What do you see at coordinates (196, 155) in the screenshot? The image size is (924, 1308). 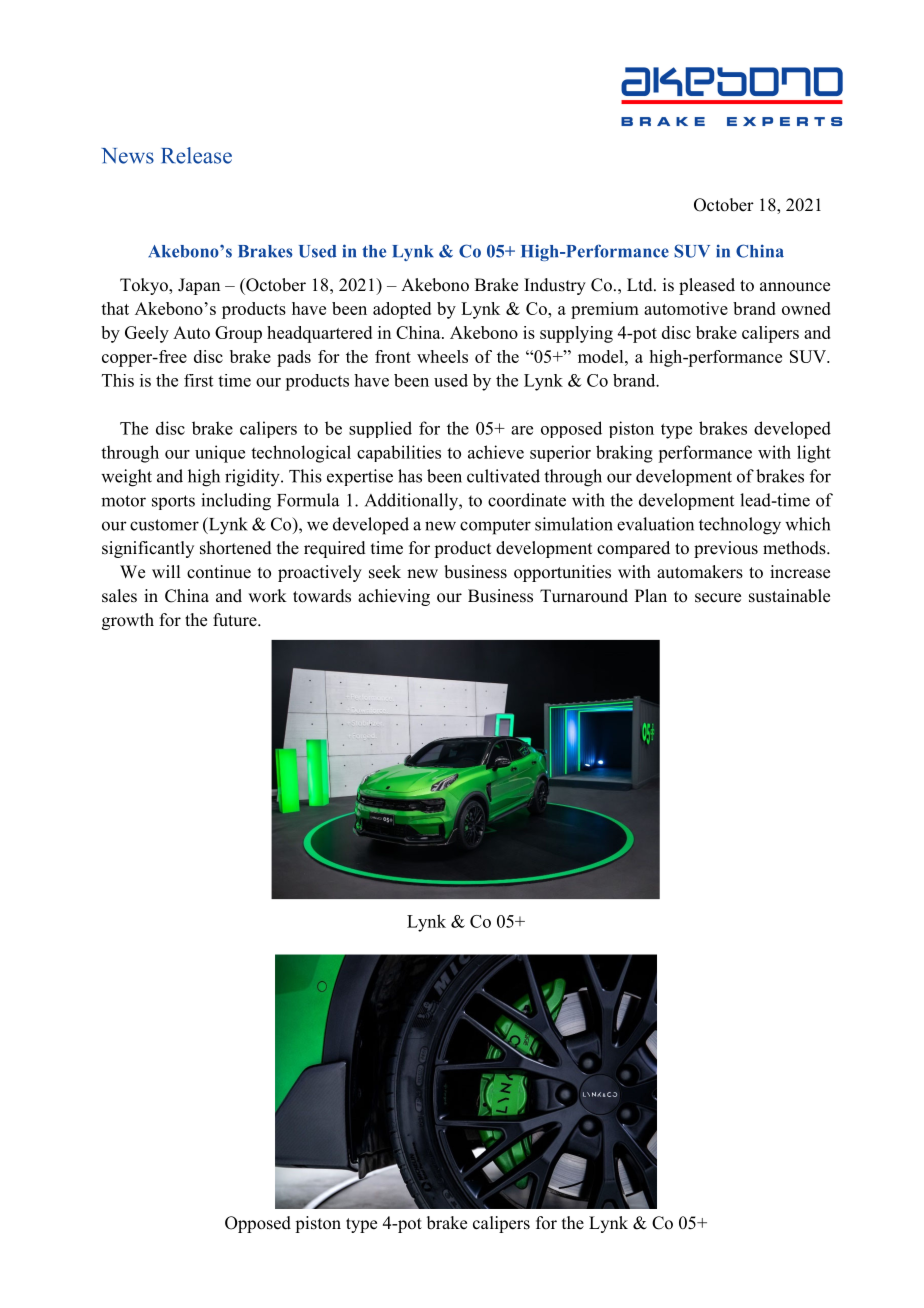 I see `Release` at bounding box center [196, 155].
